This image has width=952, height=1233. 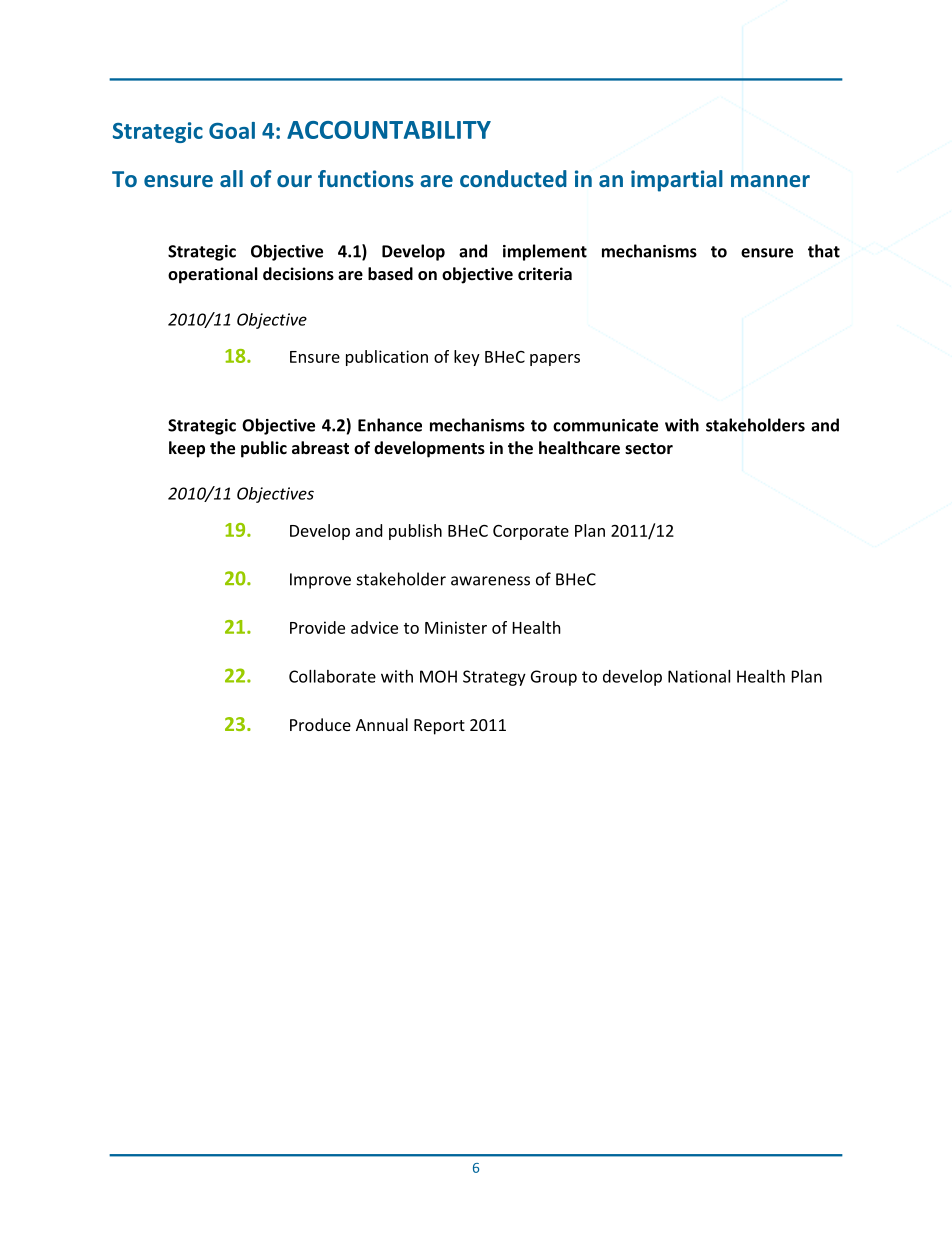 I want to click on sector, so click(x=649, y=448).
